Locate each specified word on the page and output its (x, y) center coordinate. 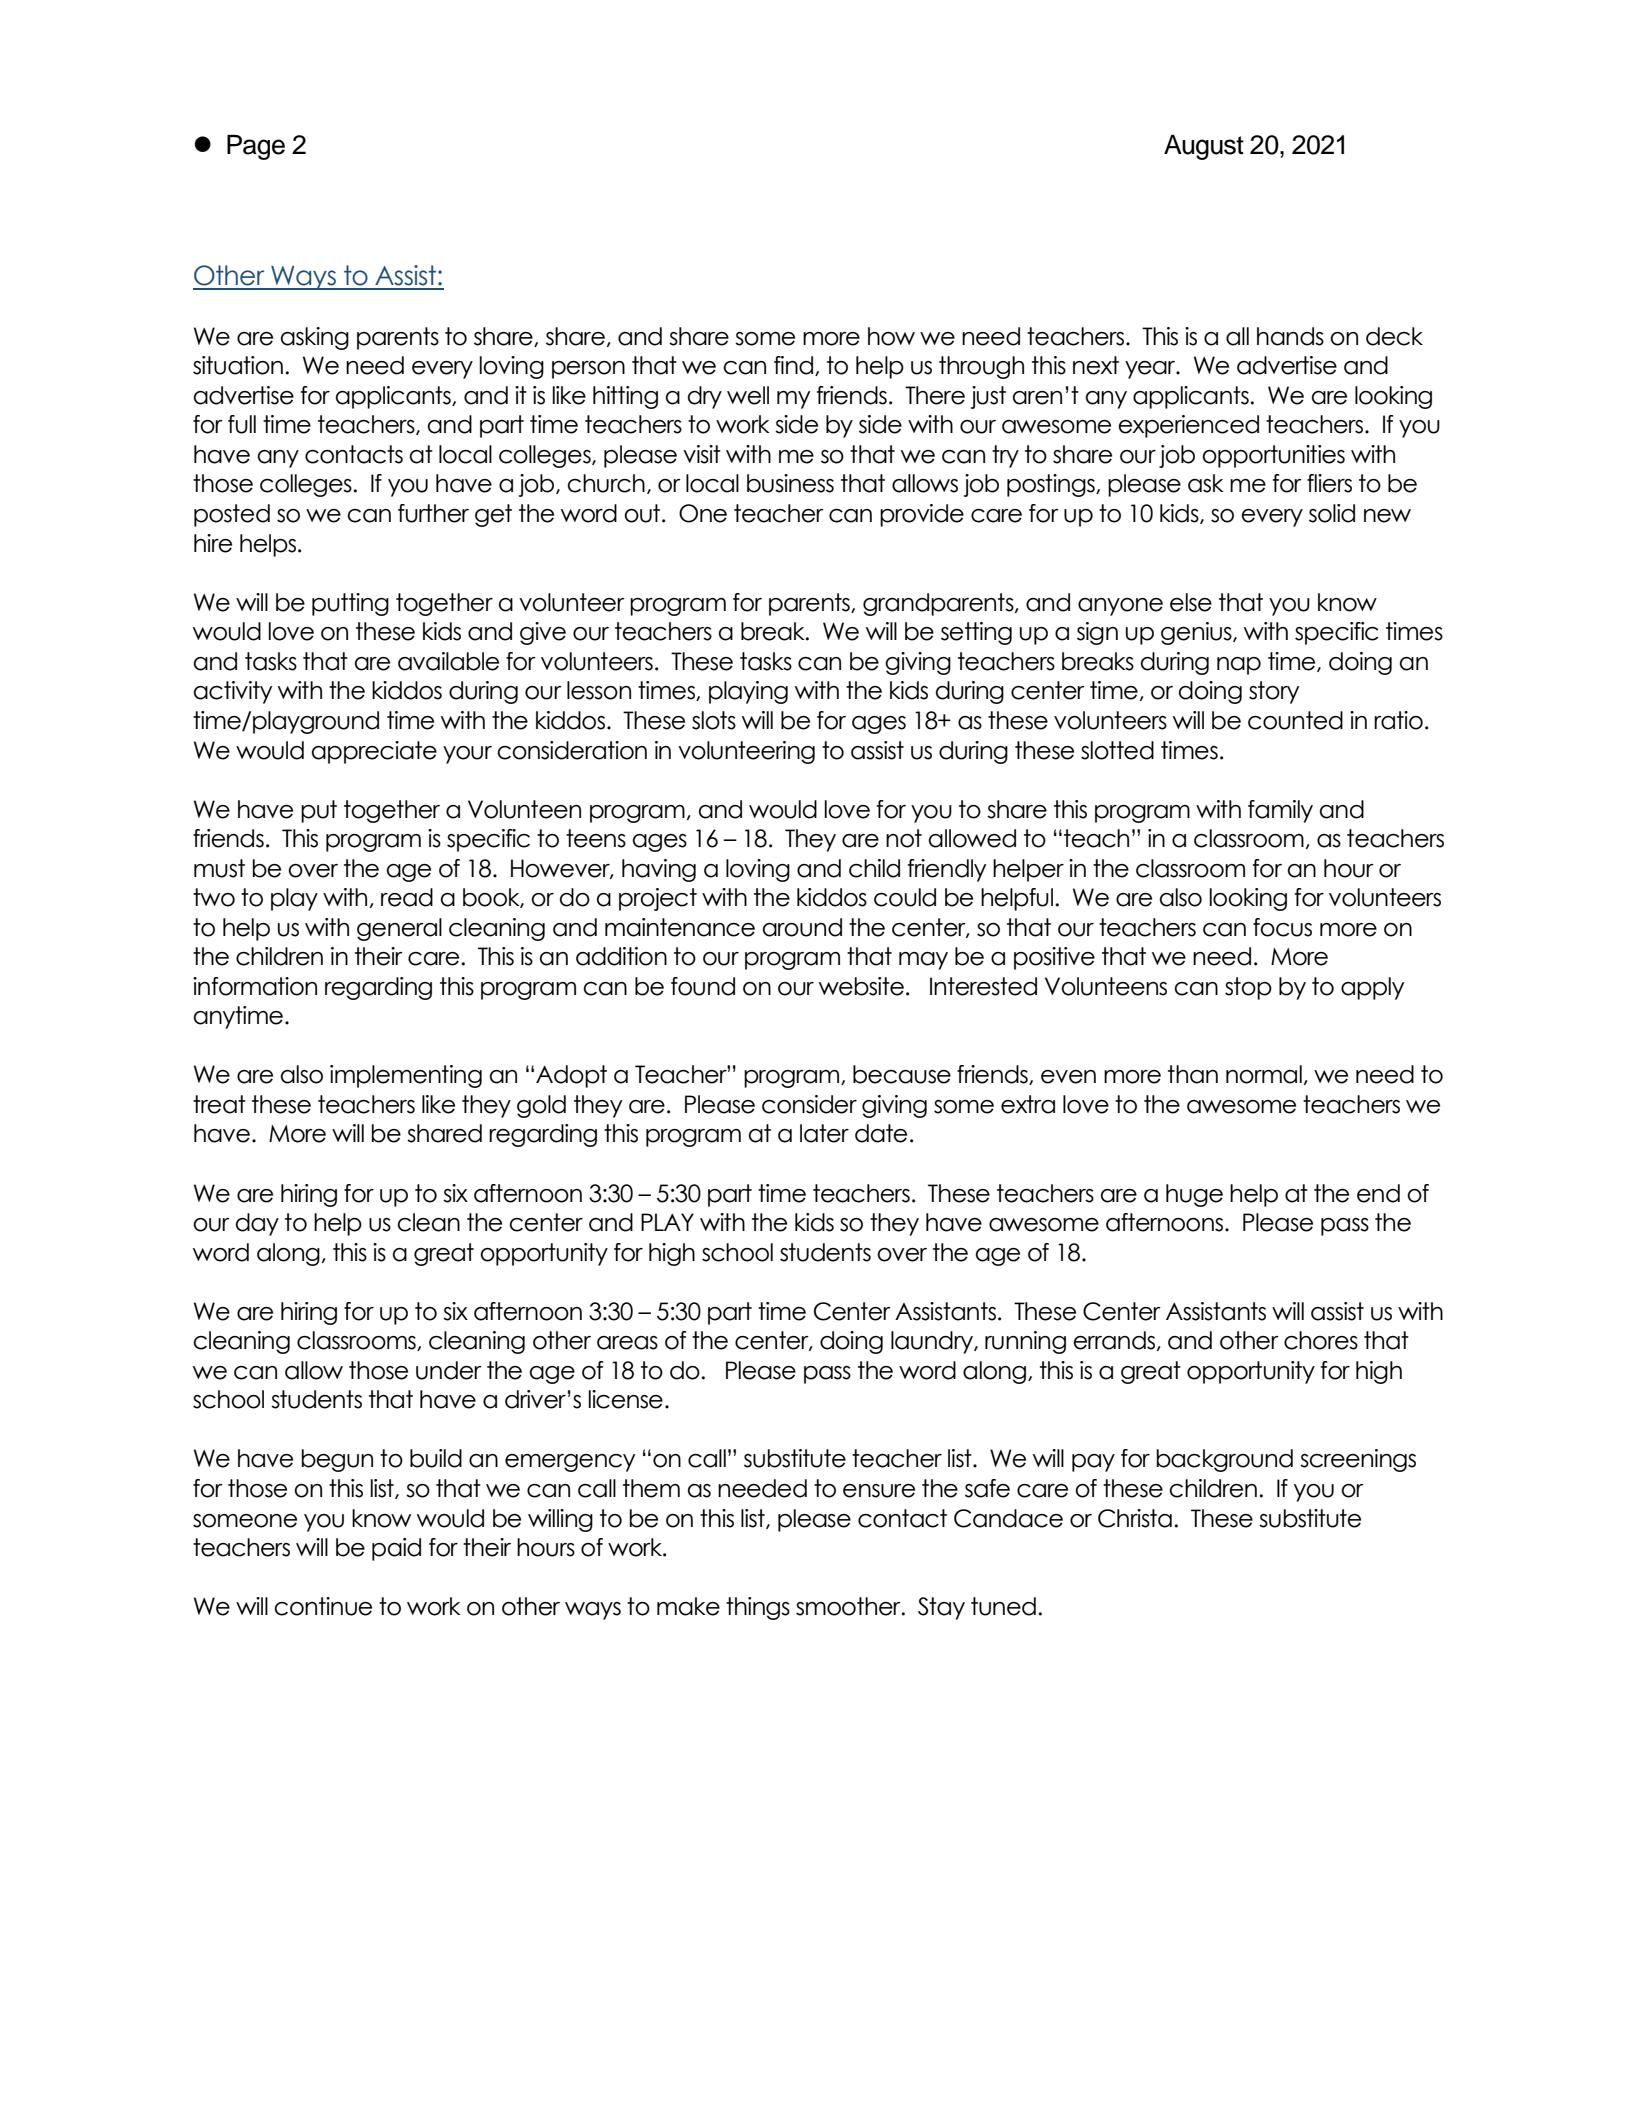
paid (396, 1549)
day (257, 1224)
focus (1282, 927)
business (790, 483)
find (795, 366)
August (1204, 147)
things (758, 1608)
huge (1194, 1195)
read (407, 897)
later (824, 1133)
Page (256, 147)
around (802, 927)
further (433, 513)
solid (1332, 513)
